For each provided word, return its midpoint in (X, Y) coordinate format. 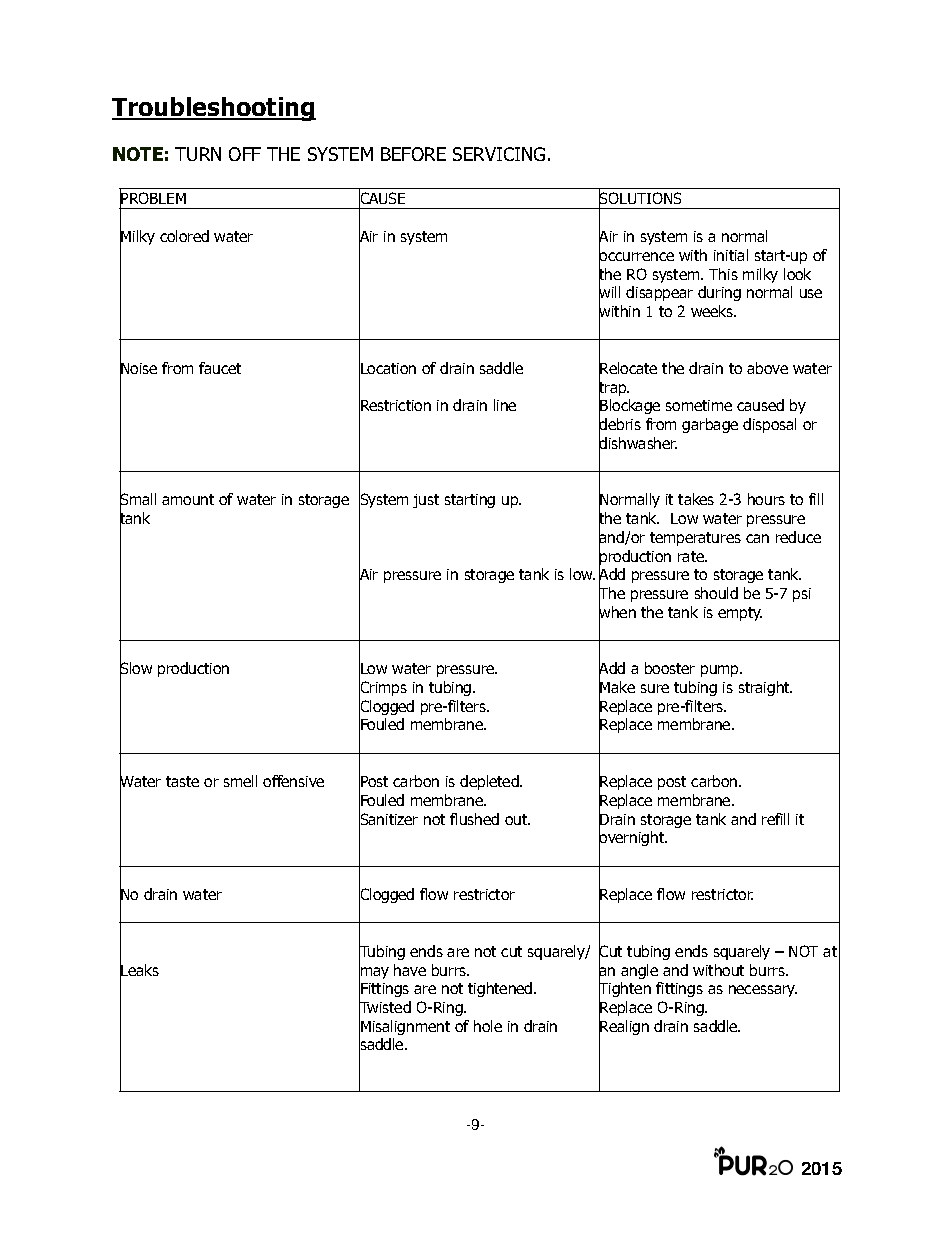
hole (488, 1026)
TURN (198, 154)
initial (731, 255)
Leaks (139, 970)
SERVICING (499, 154)
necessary (763, 991)
